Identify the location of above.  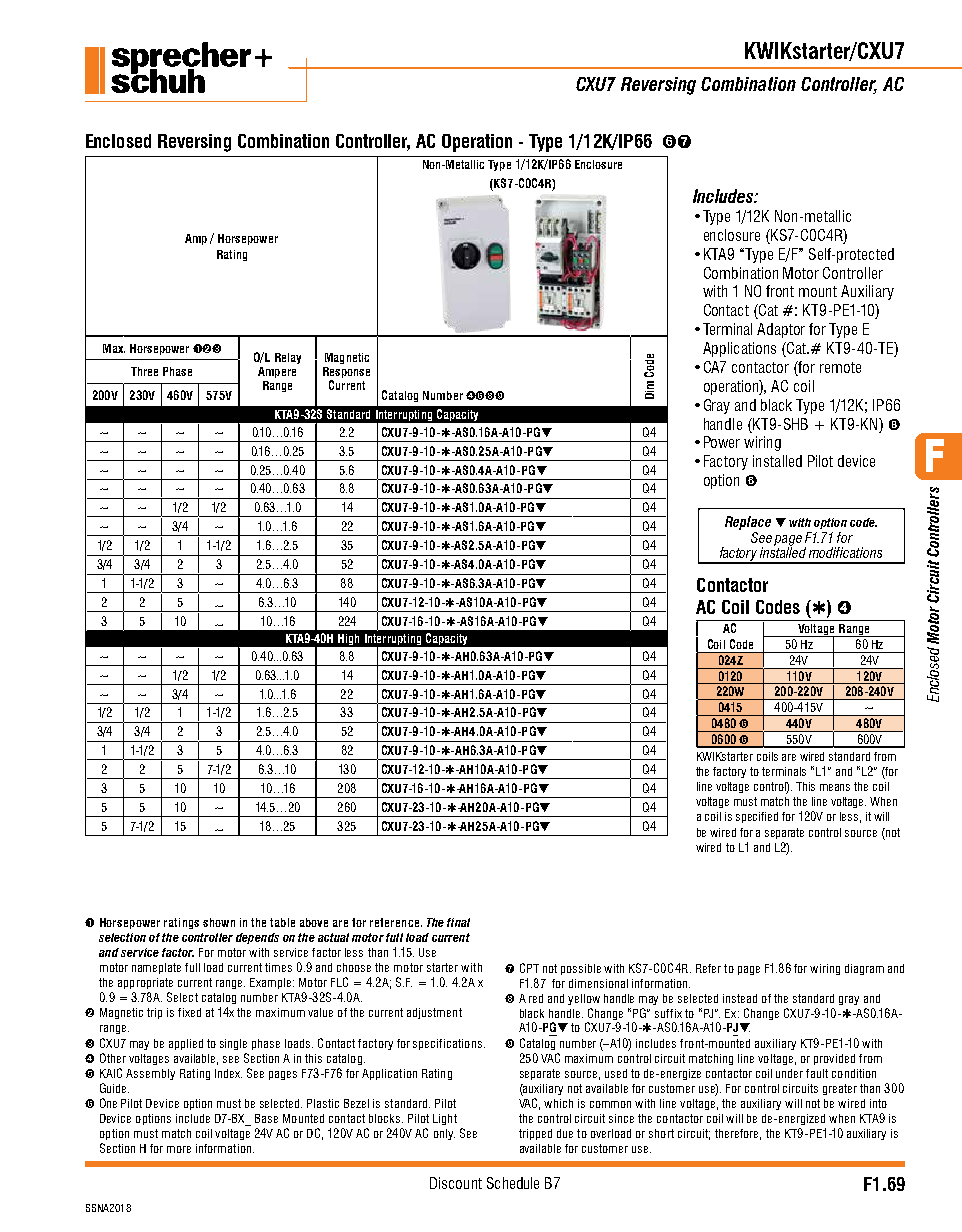
(314, 922).
